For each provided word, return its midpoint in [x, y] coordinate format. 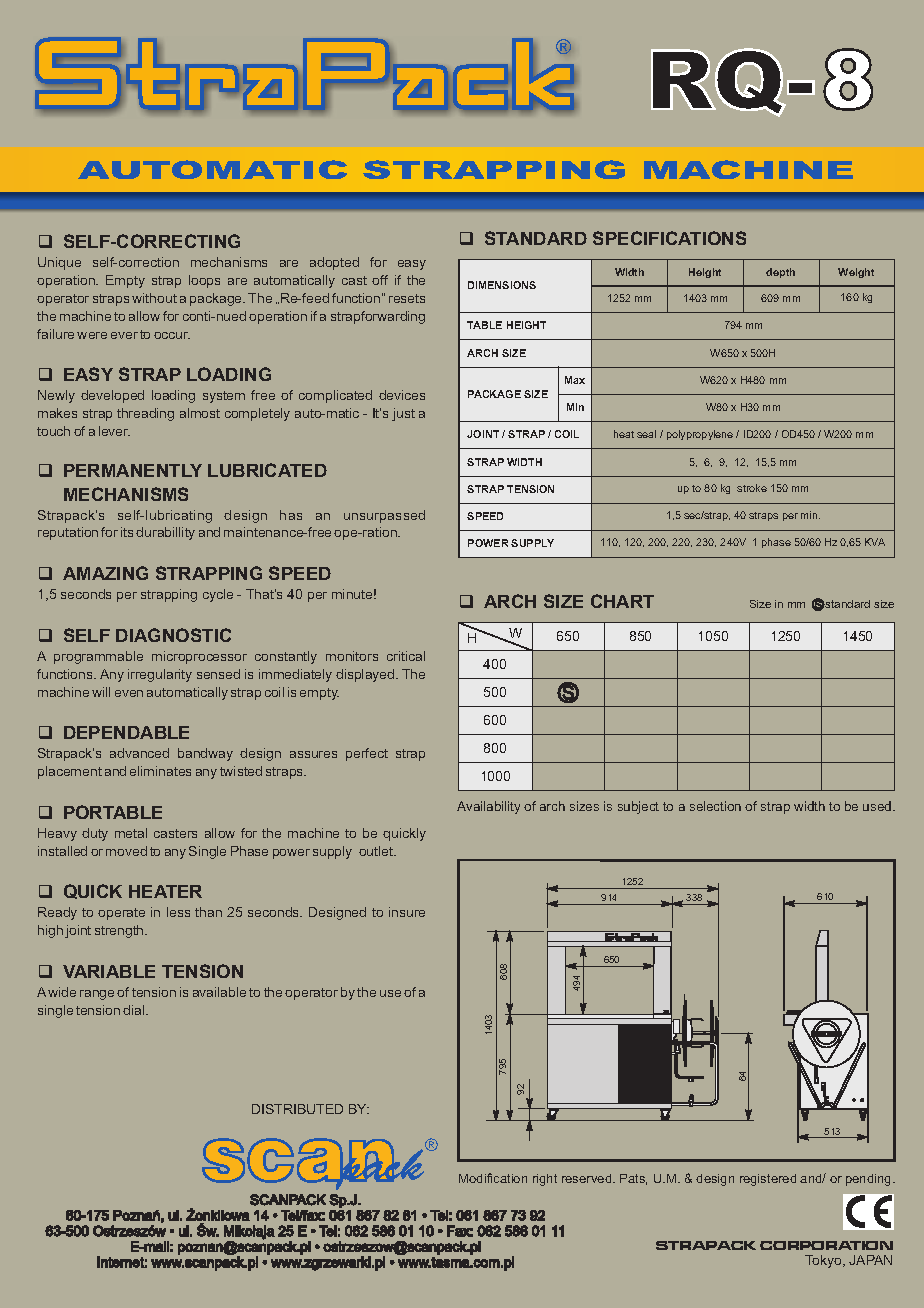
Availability [488, 807]
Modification [493, 1178]
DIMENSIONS [502, 285]
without [154, 298]
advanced [139, 753]
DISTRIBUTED [297, 1109]
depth [780, 273]
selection [715, 806]
